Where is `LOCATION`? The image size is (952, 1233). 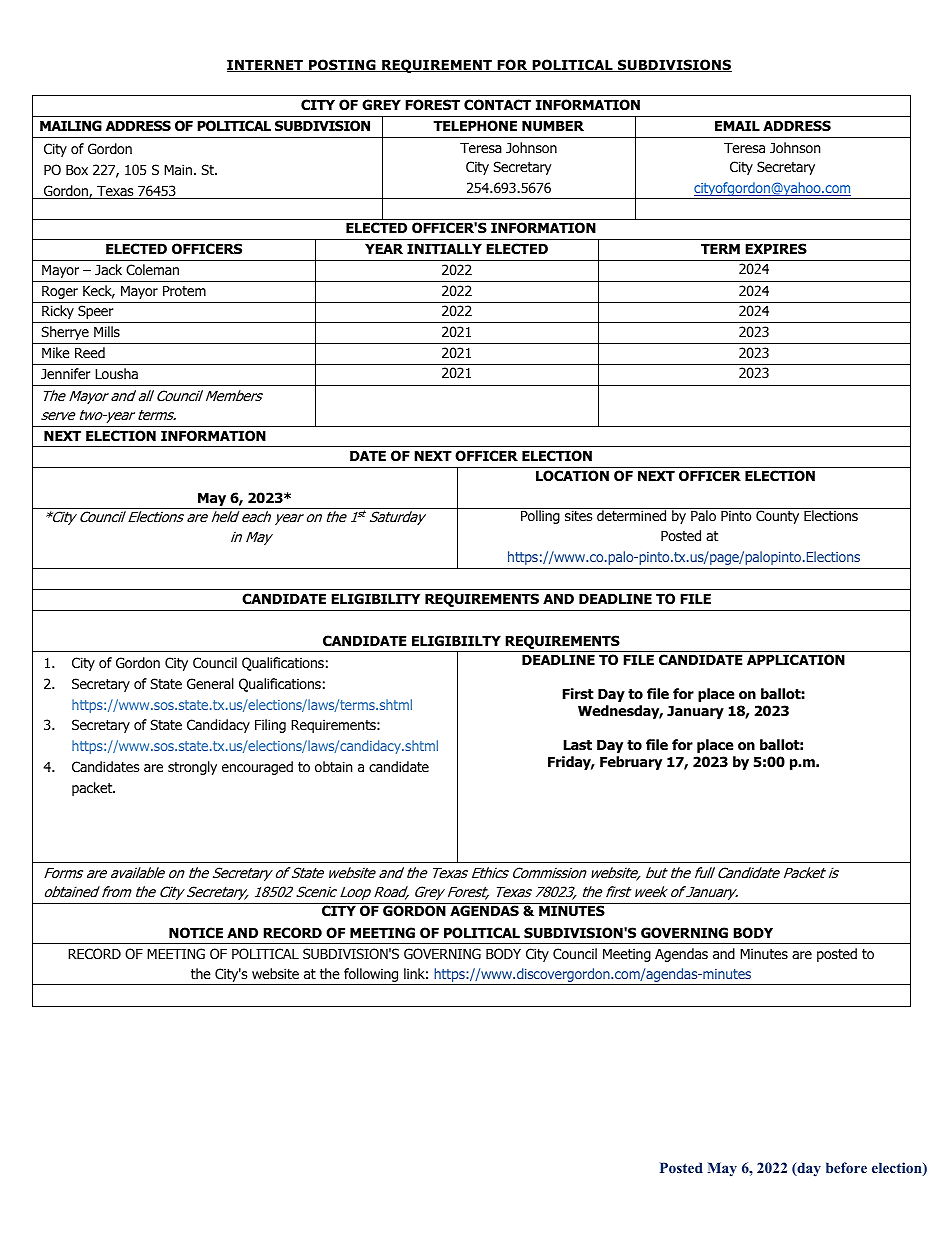 LOCATION is located at coordinates (572, 476).
